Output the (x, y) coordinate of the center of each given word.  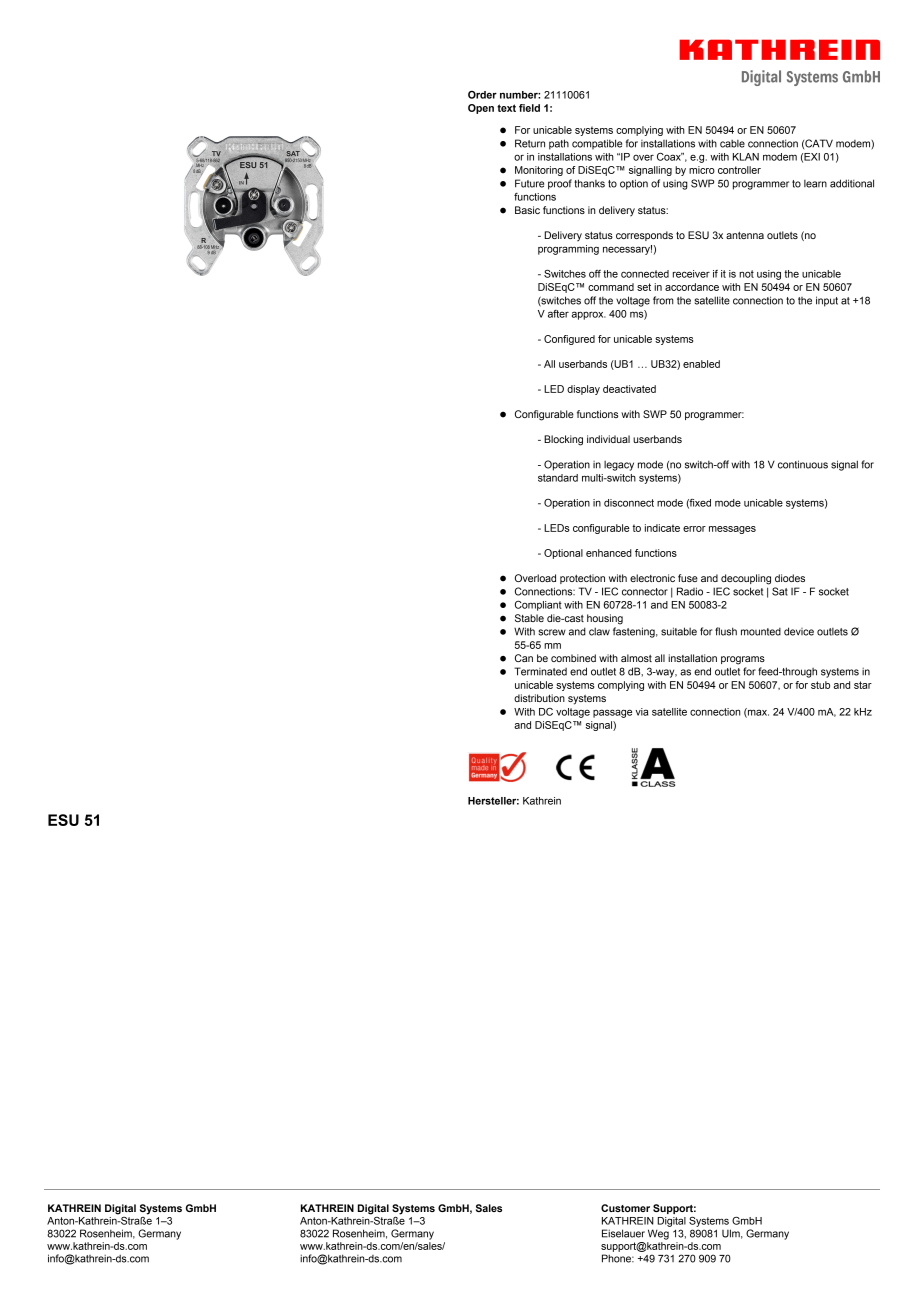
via (642, 712)
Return (530, 143)
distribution (539, 698)
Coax (670, 156)
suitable (679, 631)
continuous (803, 464)
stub (820, 685)
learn (815, 184)
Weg (658, 1234)
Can (524, 658)
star (863, 685)
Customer (625, 1208)
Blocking (563, 440)
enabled (701, 364)
